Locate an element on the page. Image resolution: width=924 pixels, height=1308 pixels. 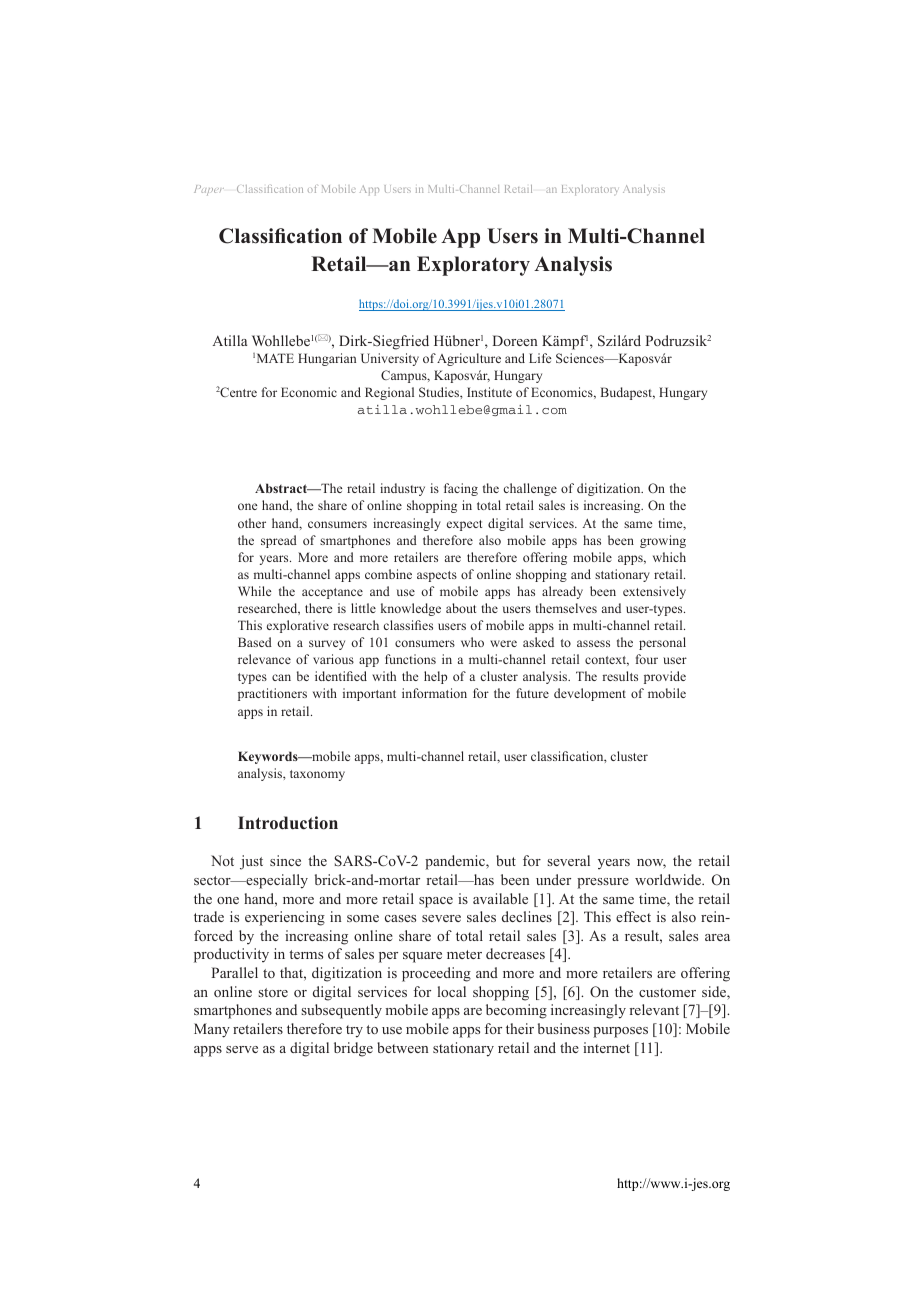
but is located at coordinates (506, 860).
